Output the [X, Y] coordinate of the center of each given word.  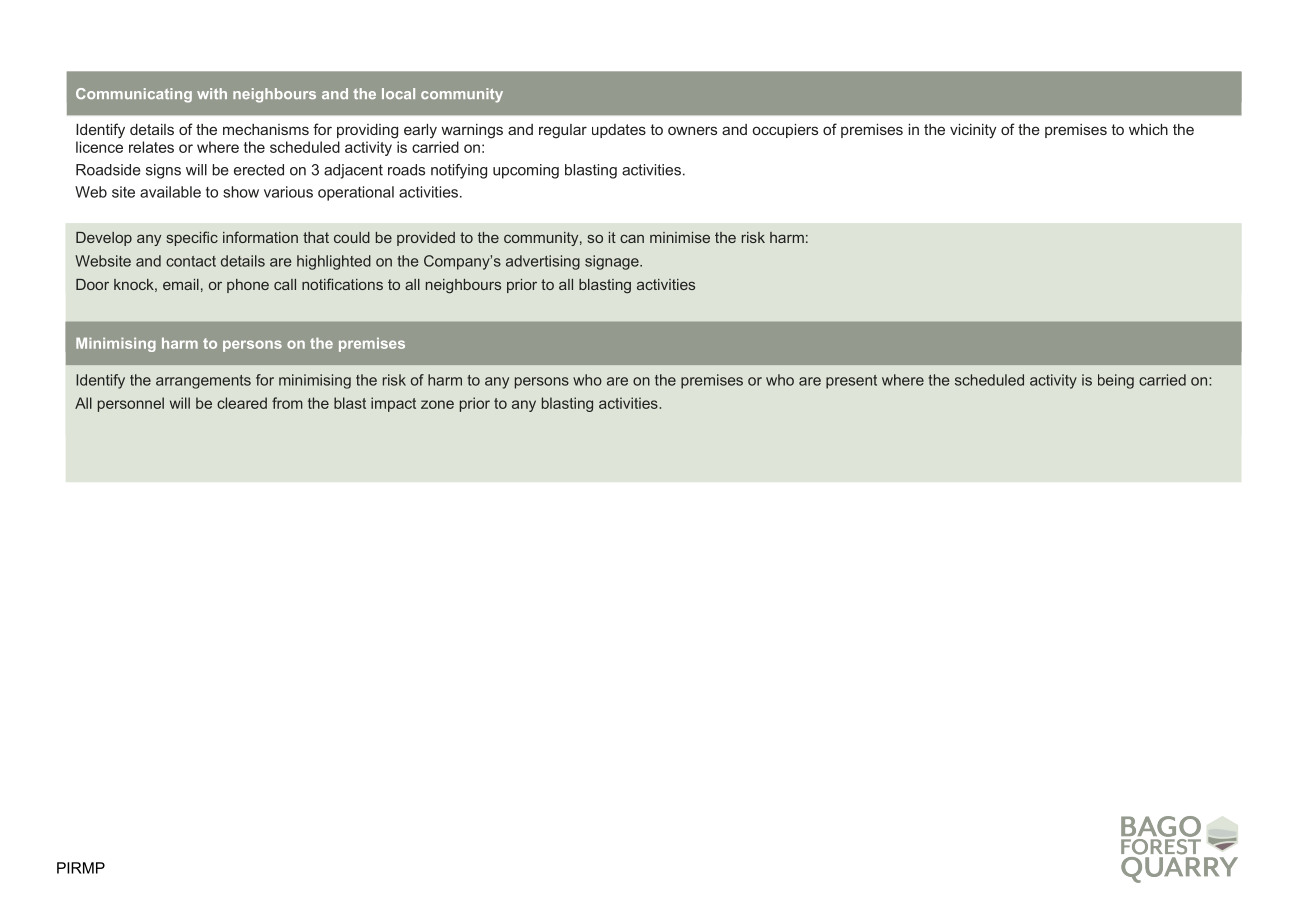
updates [619, 131]
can [632, 238]
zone [437, 404]
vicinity [973, 131]
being [1116, 381]
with [212, 93]
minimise [680, 237]
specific [192, 238]
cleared [242, 403]
